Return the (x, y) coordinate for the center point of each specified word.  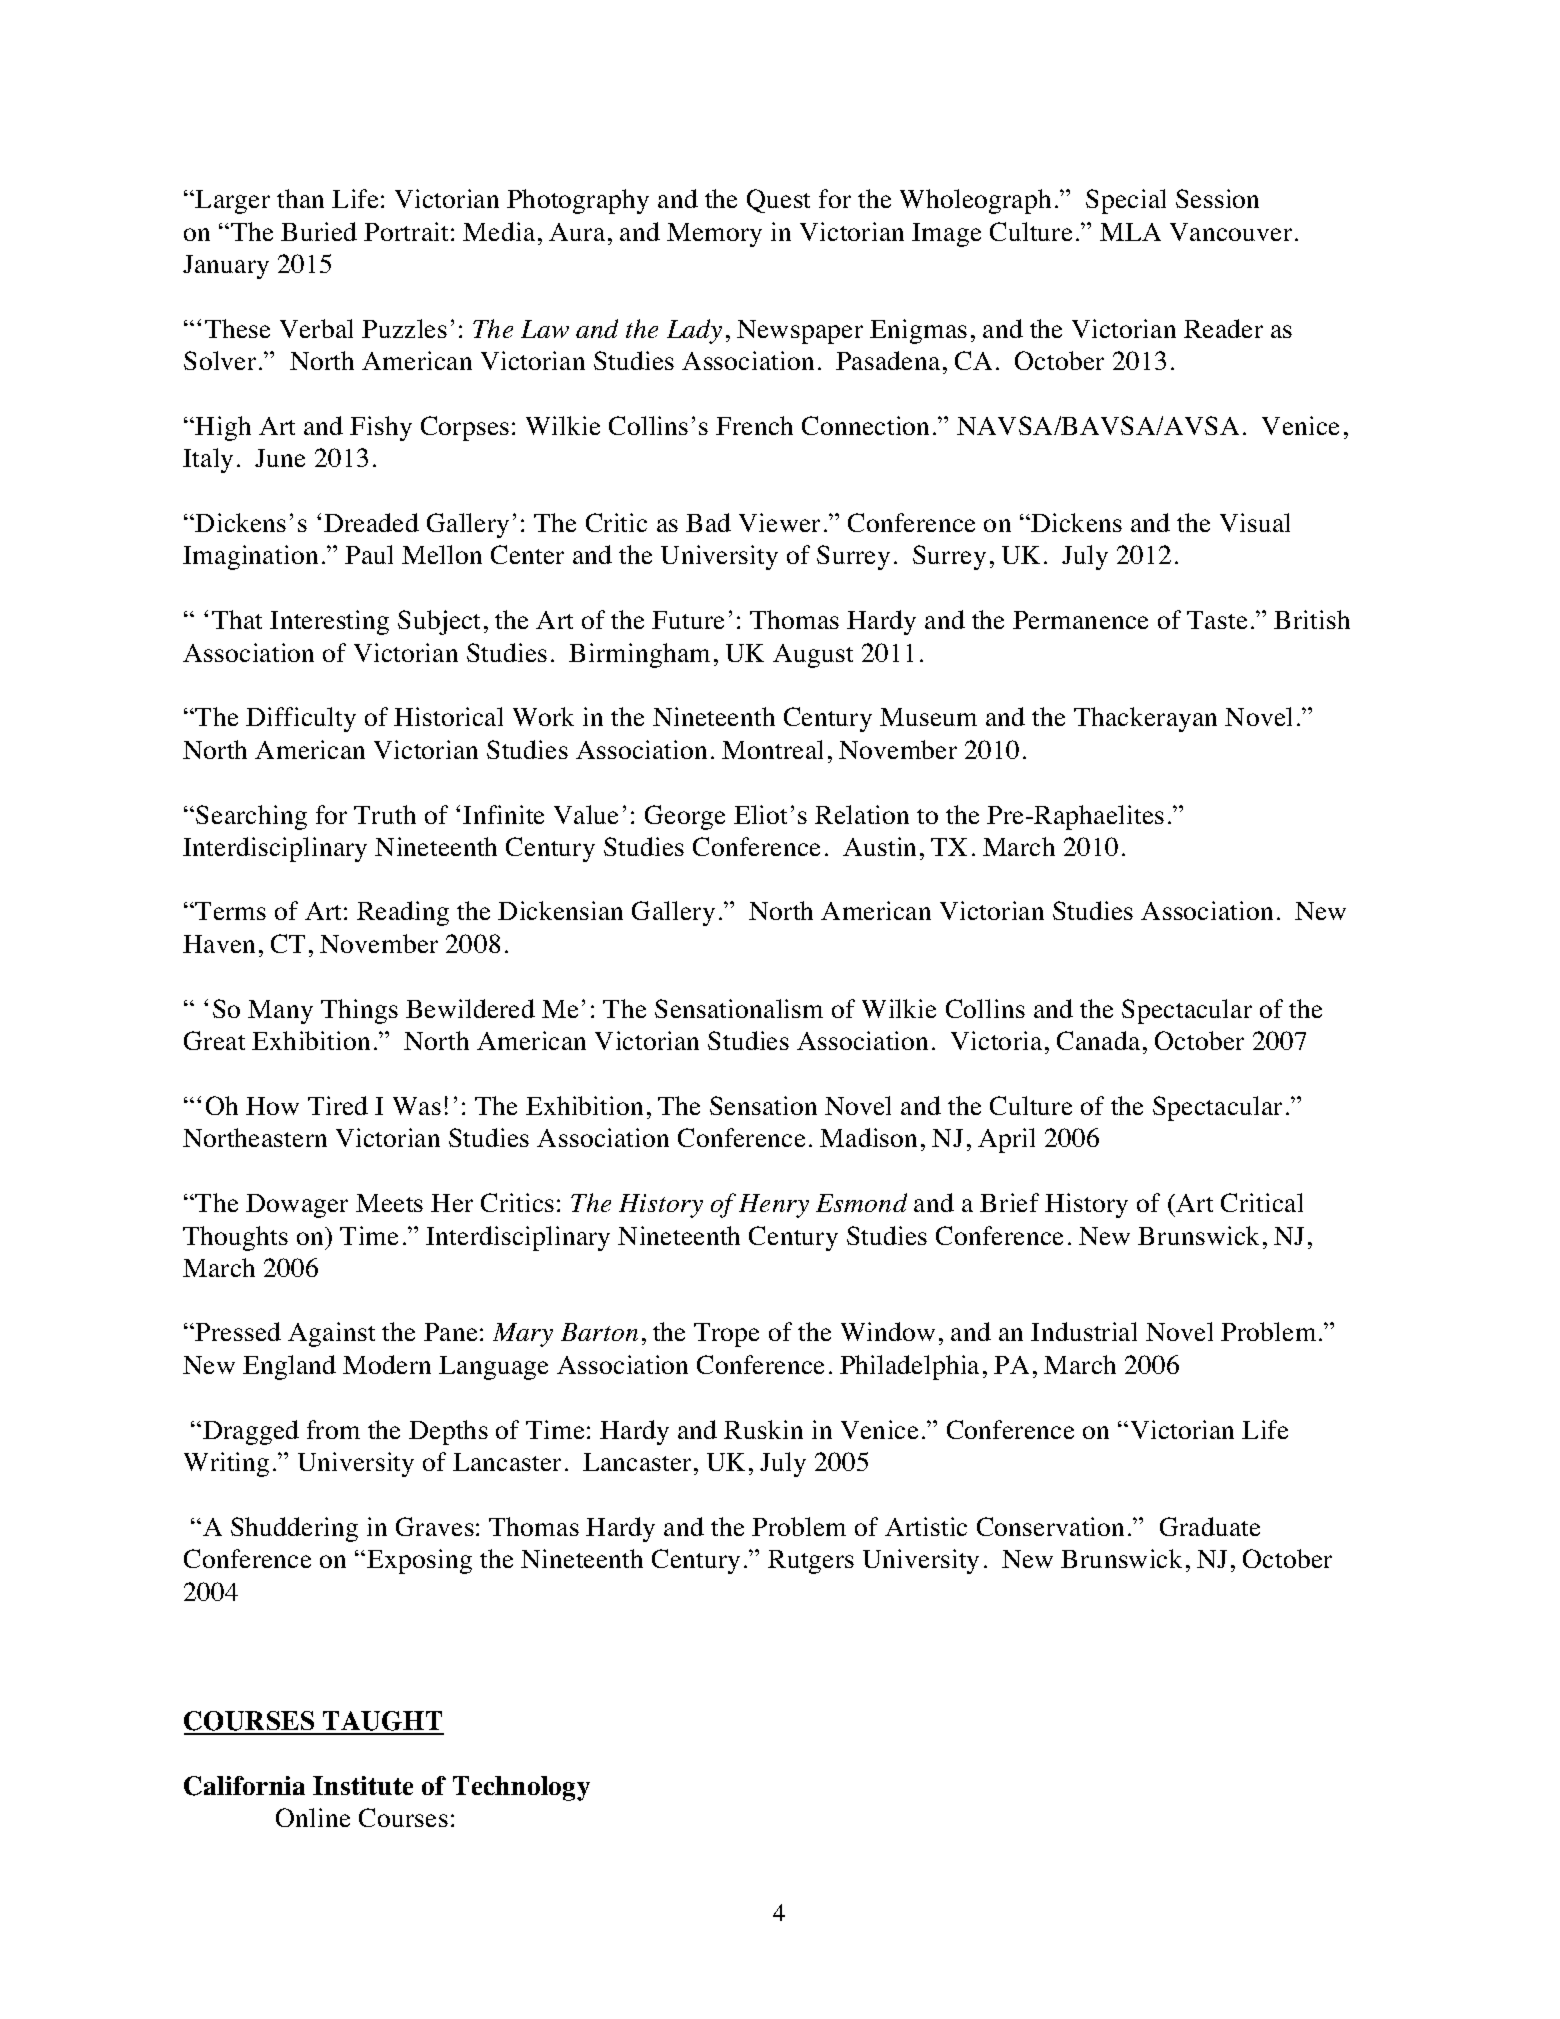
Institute (363, 1785)
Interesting (329, 622)
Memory (714, 235)
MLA (1130, 232)
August (813, 656)
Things (359, 1011)
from (333, 1429)
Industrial (1084, 1331)
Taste (1217, 620)
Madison (868, 1137)
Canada (1098, 1040)
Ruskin (763, 1429)
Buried (319, 231)
